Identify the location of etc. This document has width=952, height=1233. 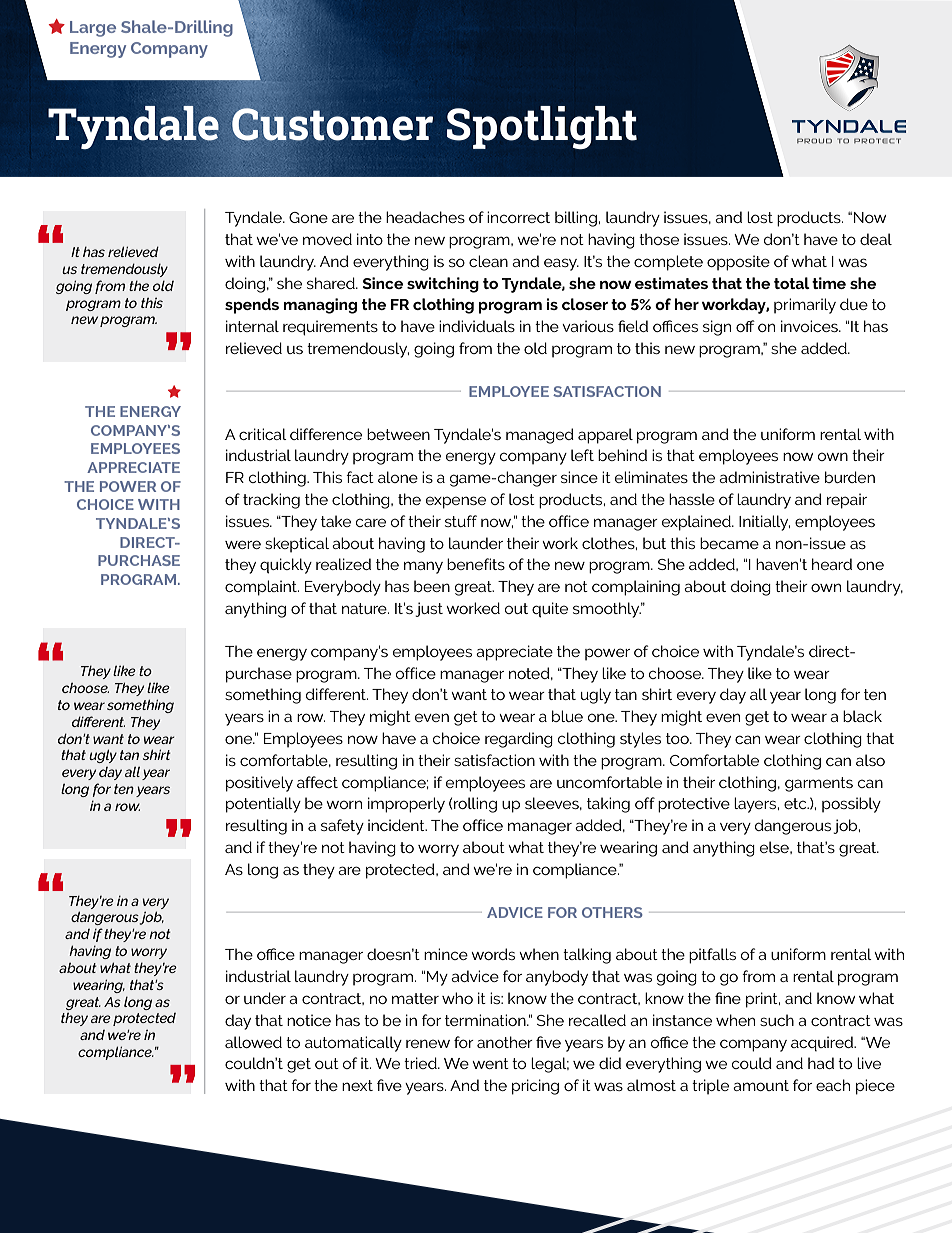
(796, 803).
